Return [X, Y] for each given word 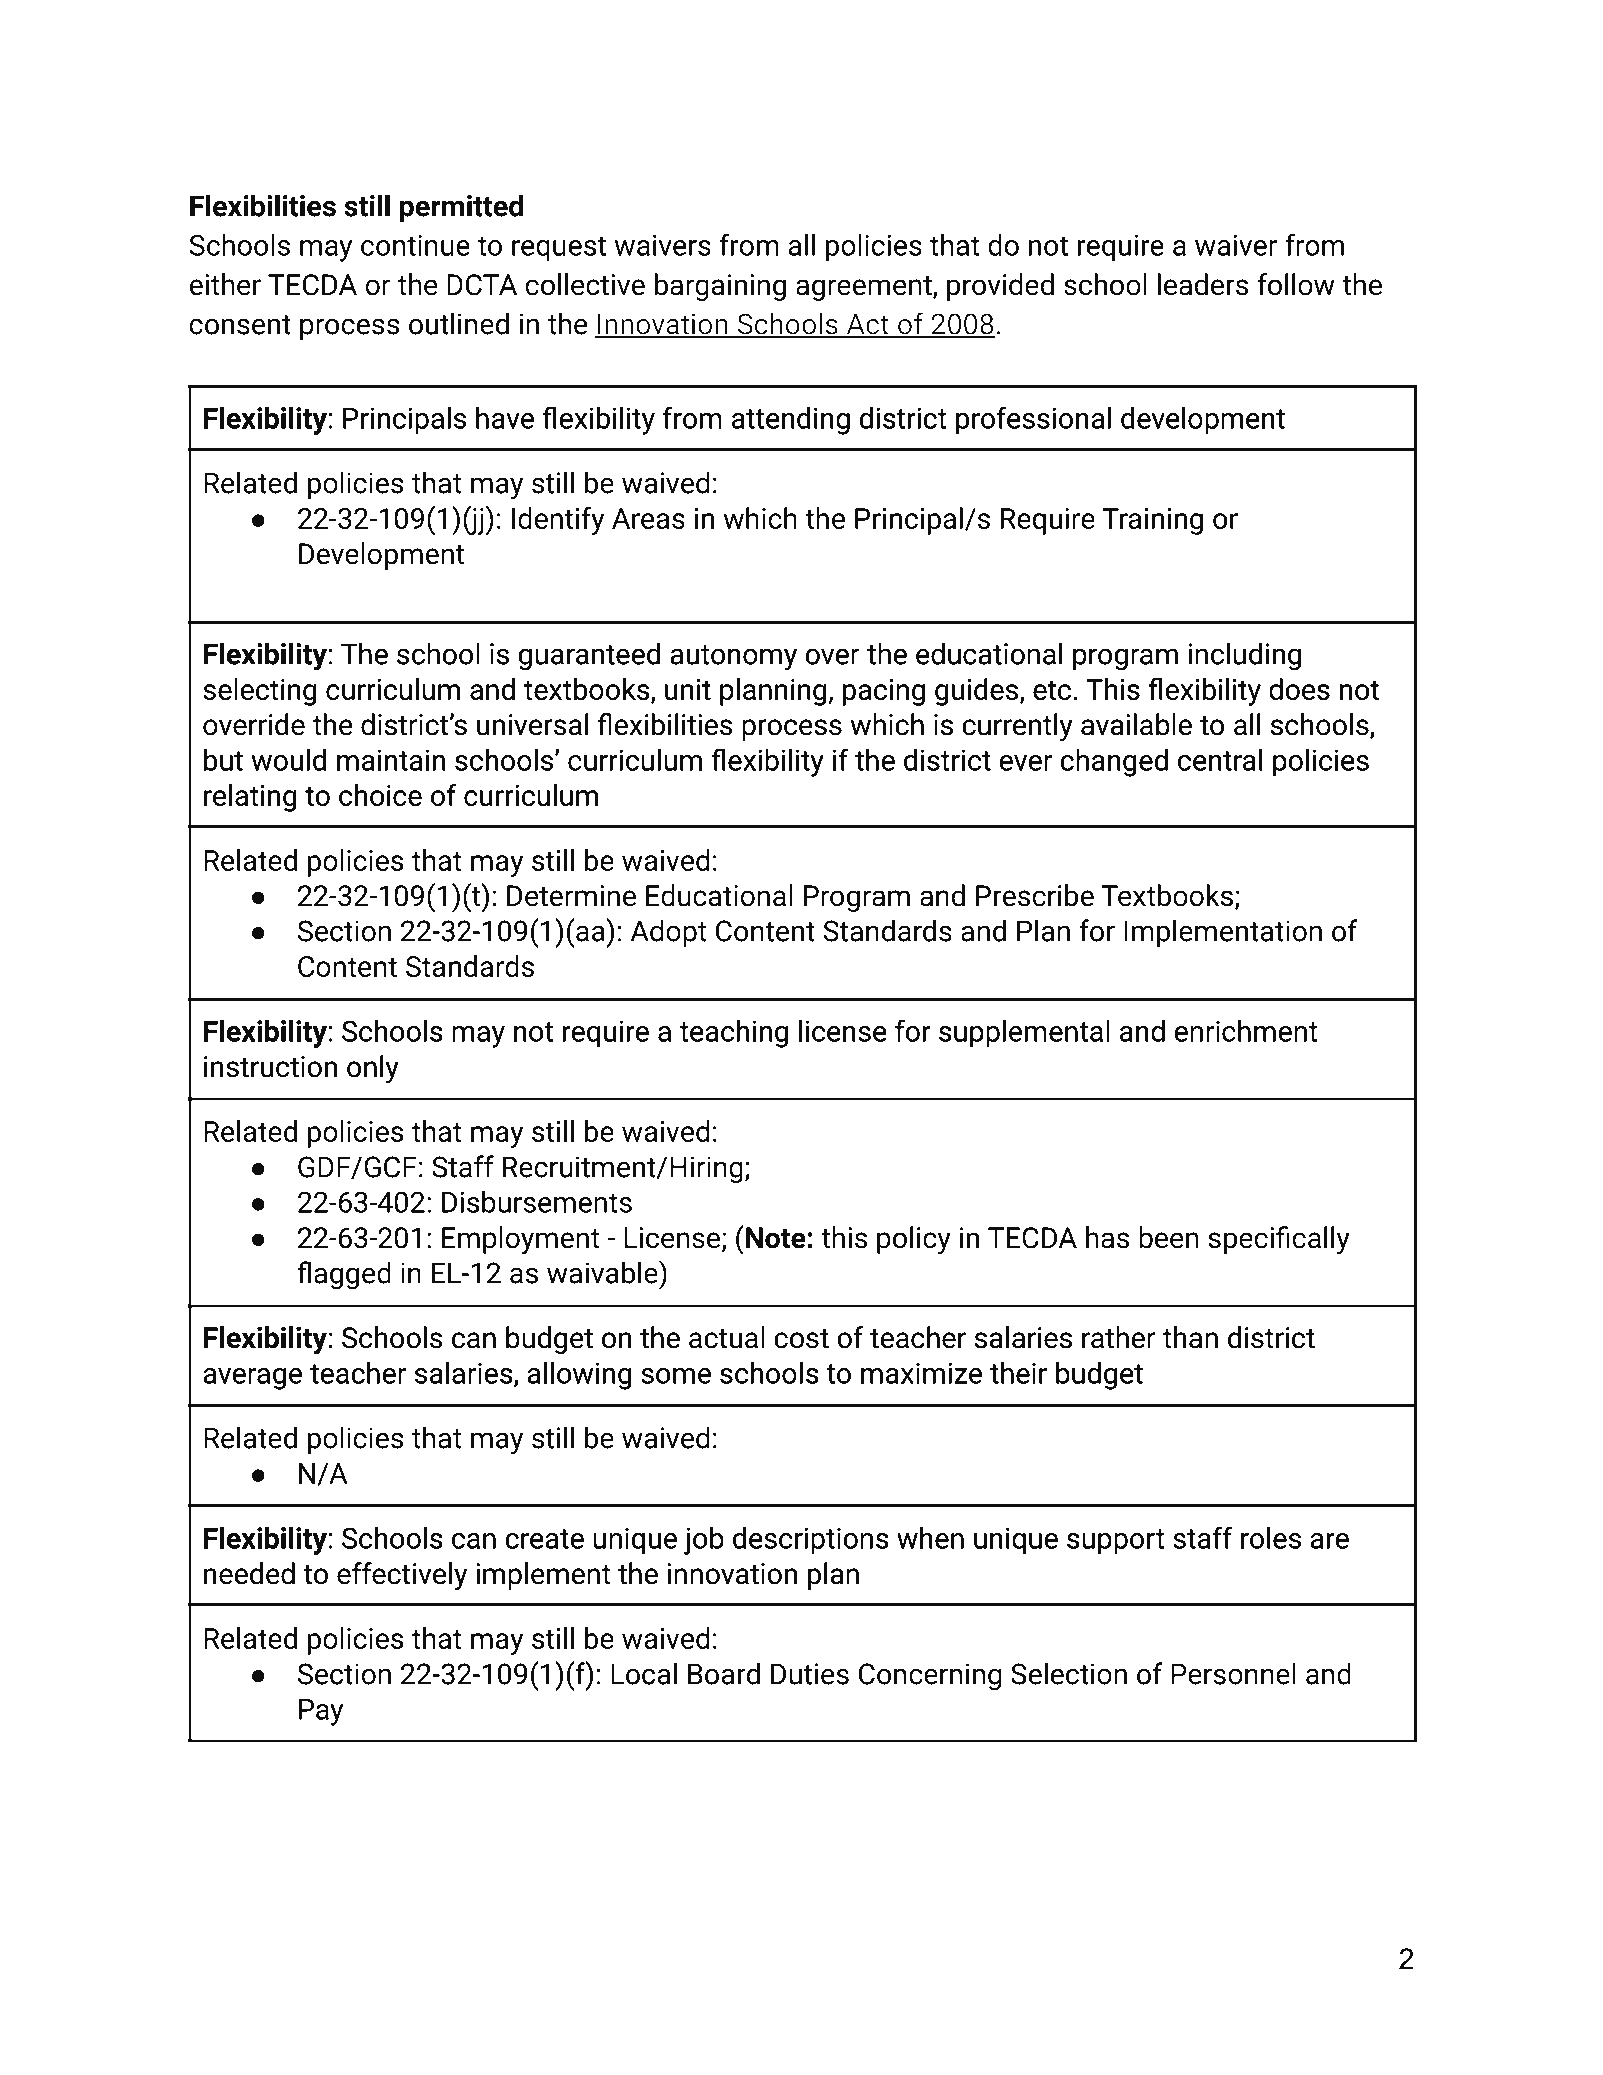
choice [380, 795]
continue [415, 245]
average [253, 1379]
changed [1114, 763]
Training [1152, 521]
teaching [734, 1034]
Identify [558, 521]
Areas [648, 518]
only [373, 1069]
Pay [321, 1712]
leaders [1203, 284]
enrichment [1246, 1031]
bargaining [720, 287]
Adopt [668, 933]
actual [727, 1337]
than [1190, 1337]
